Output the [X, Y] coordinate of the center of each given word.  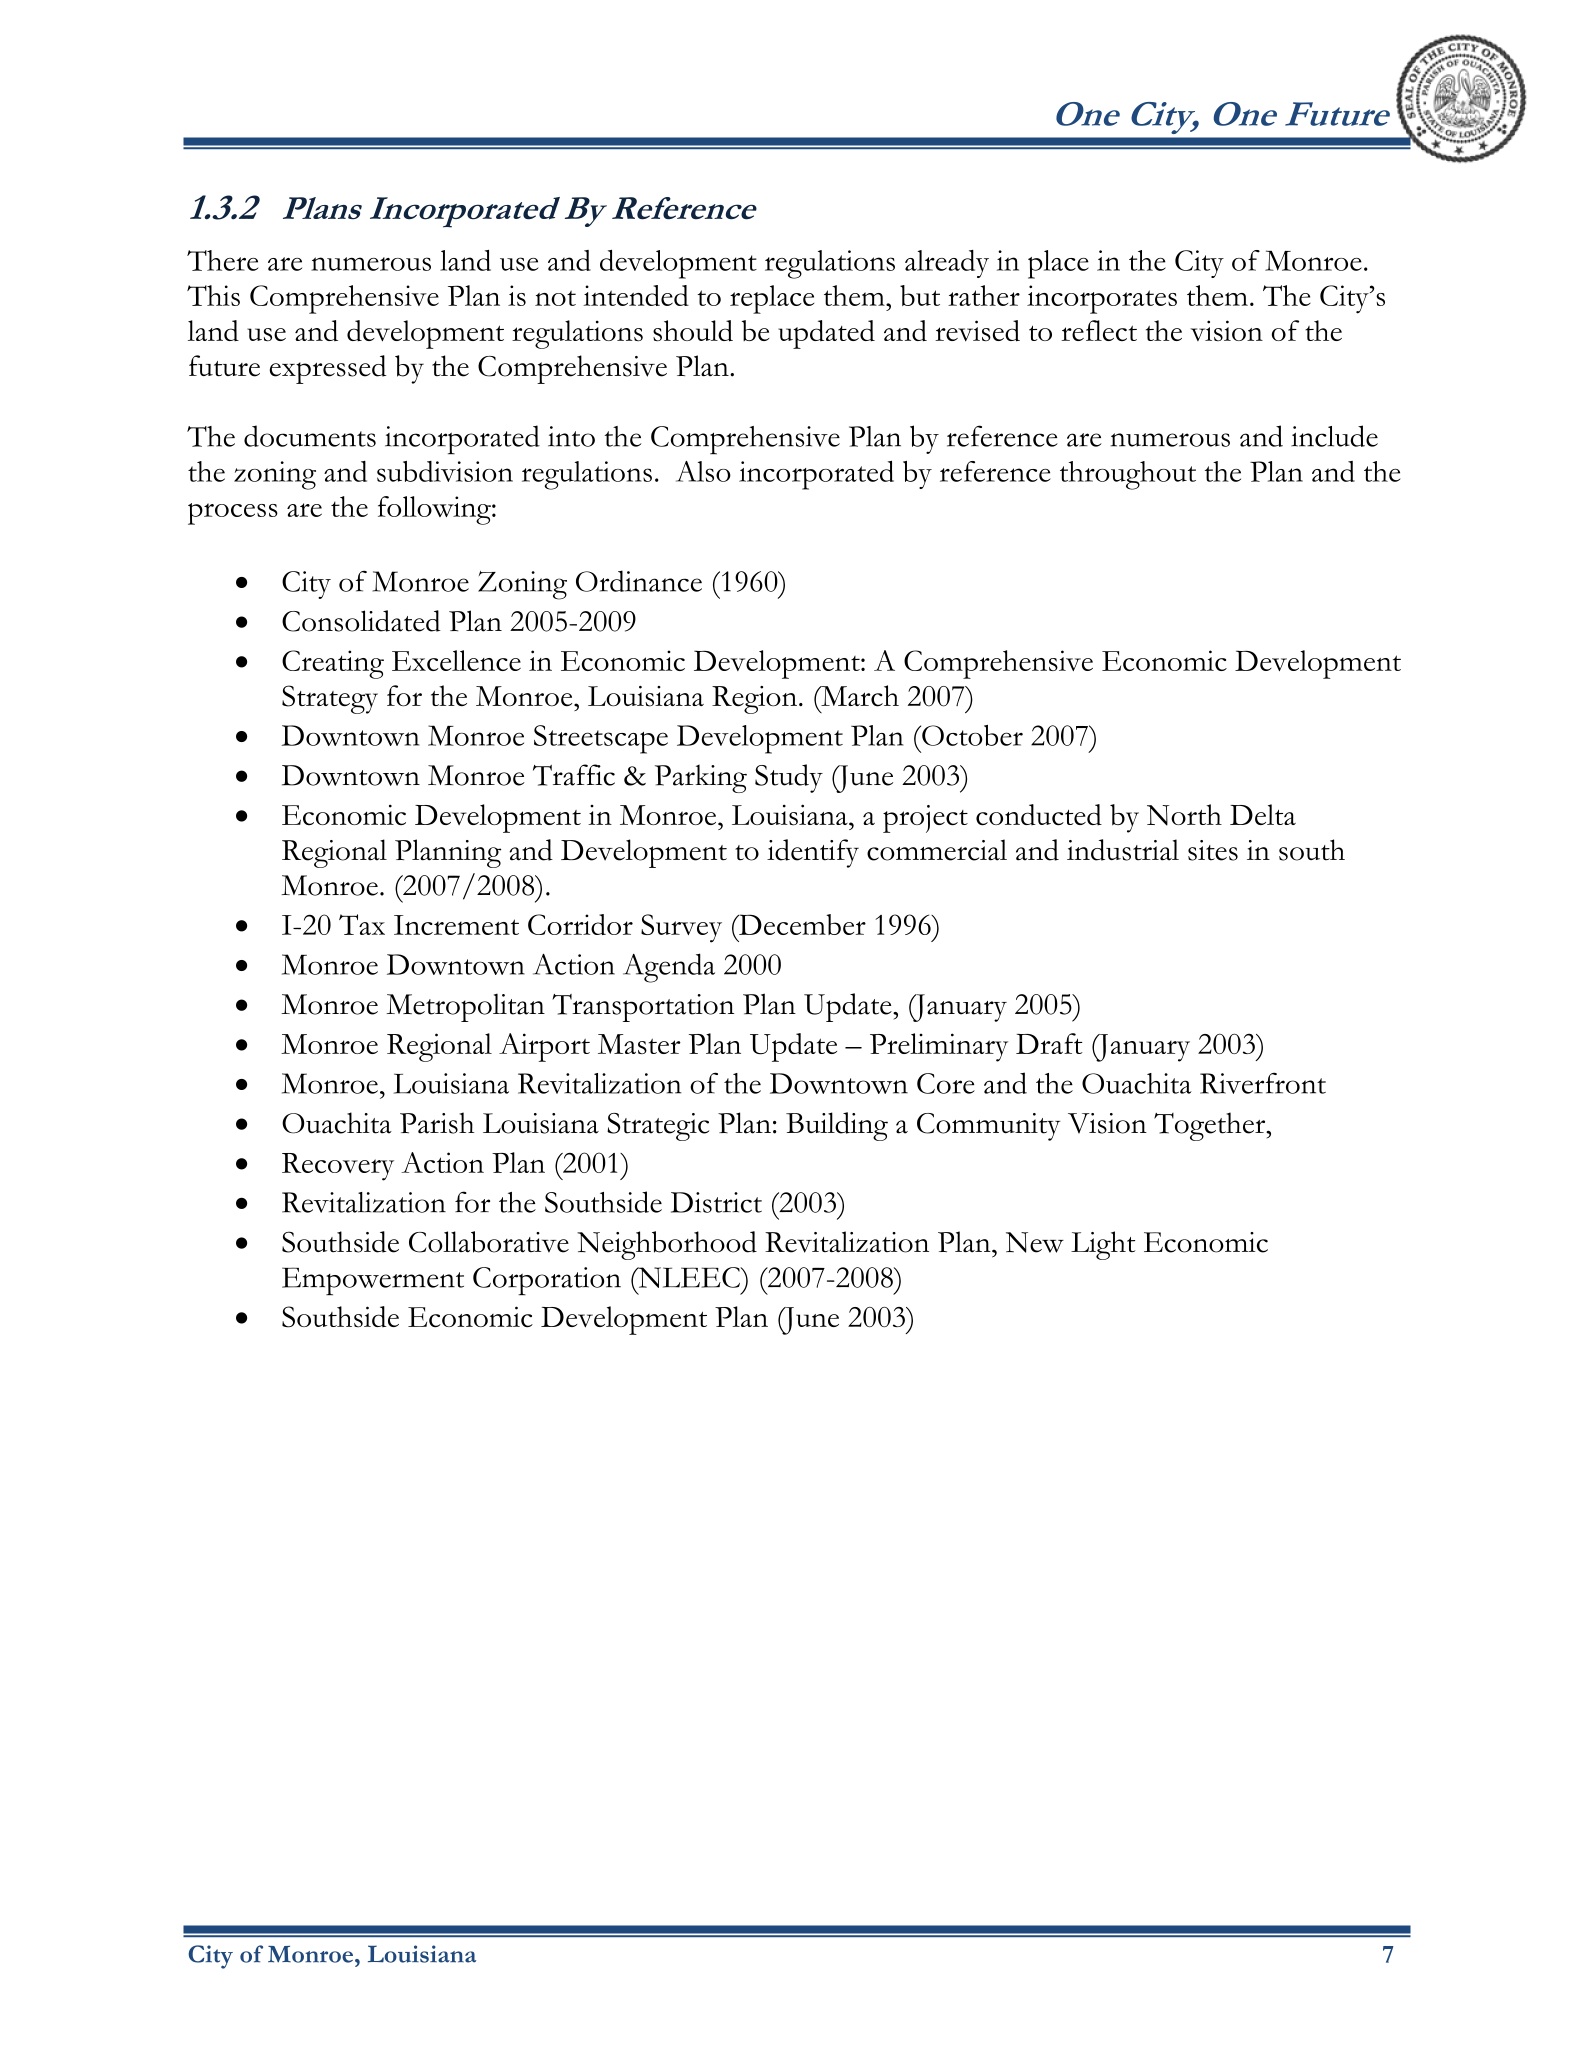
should [693, 331]
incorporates [1102, 299]
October [971, 735]
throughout [1128, 475]
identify [813, 853]
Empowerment [373, 1281]
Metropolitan [466, 1007]
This [213, 295]
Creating [333, 664]
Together [1211, 1126]
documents [310, 436]
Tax [362, 924]
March [859, 696]
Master [639, 1044]
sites [1213, 850]
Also [703, 471]
